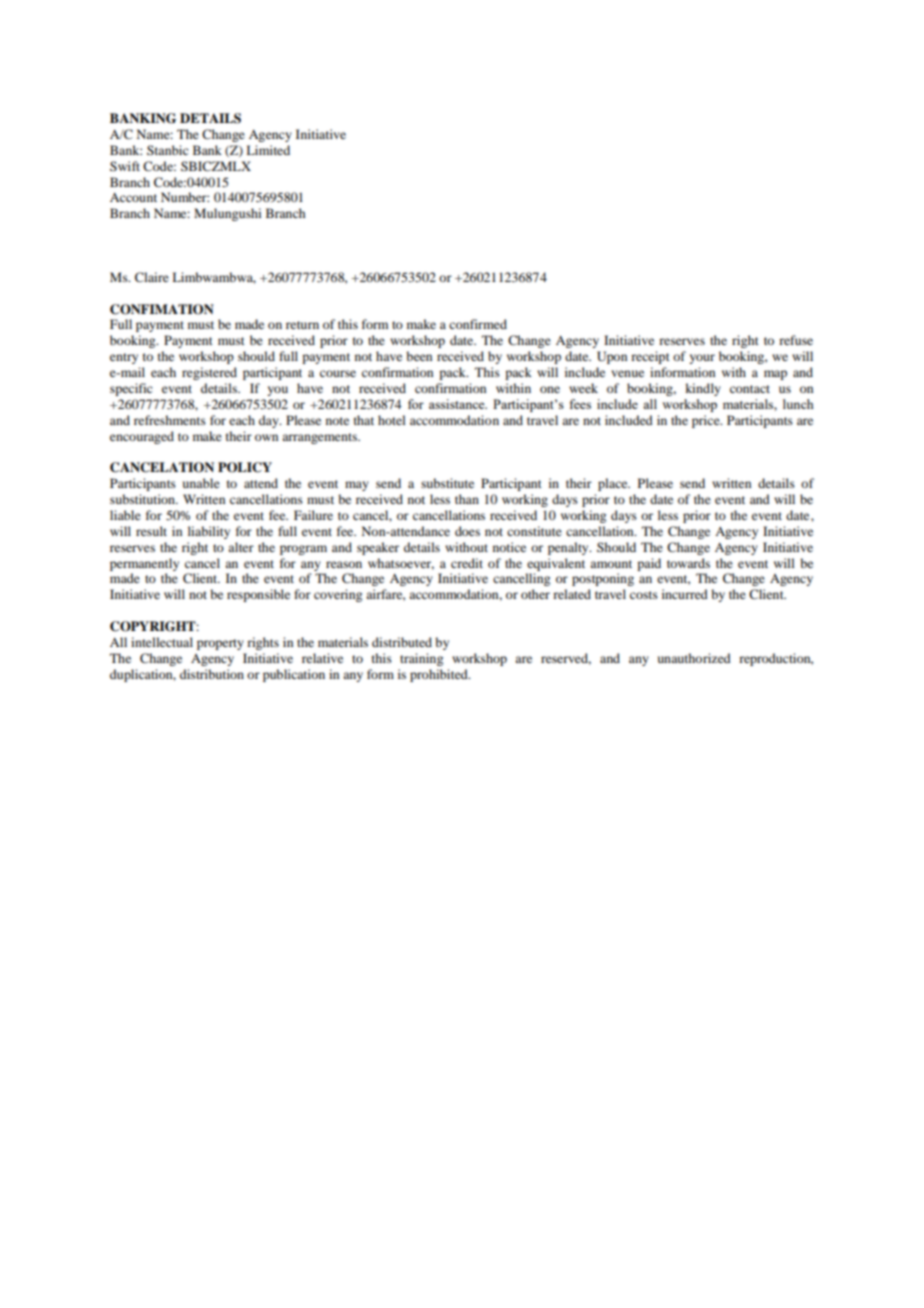  I want to click on POLICY, so click(245, 467).
